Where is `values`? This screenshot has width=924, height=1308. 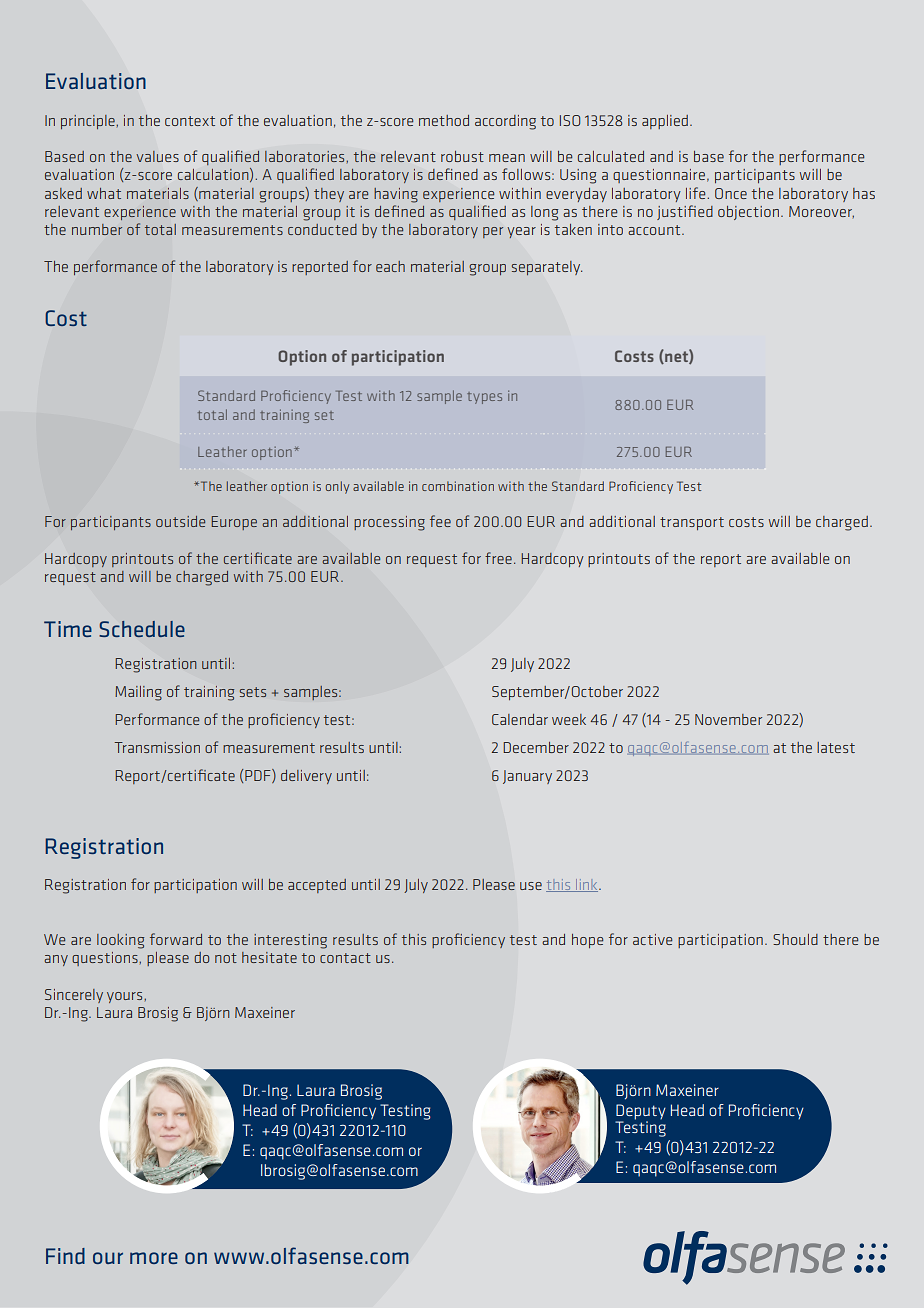 values is located at coordinates (157, 156).
